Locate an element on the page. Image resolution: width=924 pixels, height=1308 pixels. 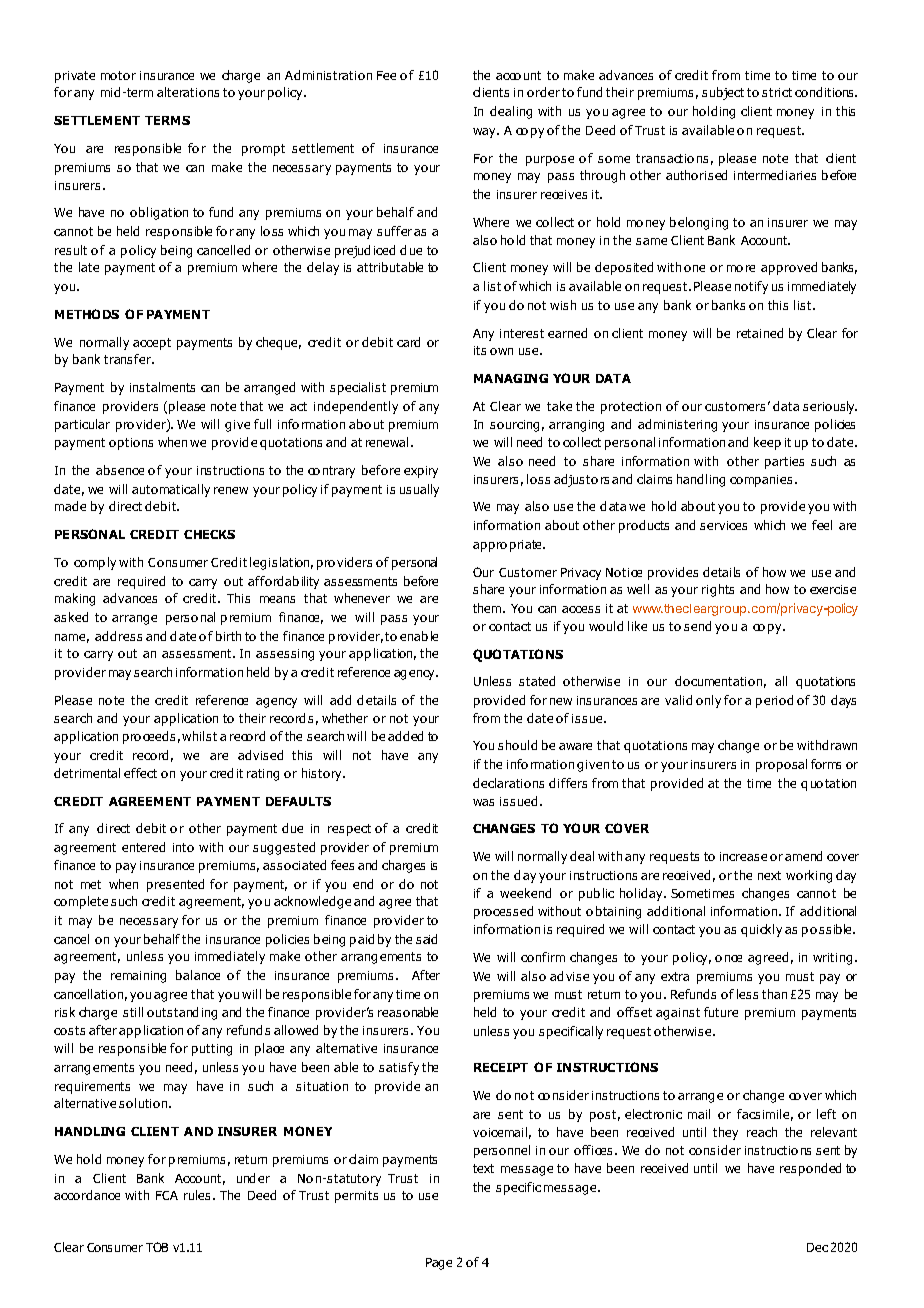
period is located at coordinates (774, 701).
